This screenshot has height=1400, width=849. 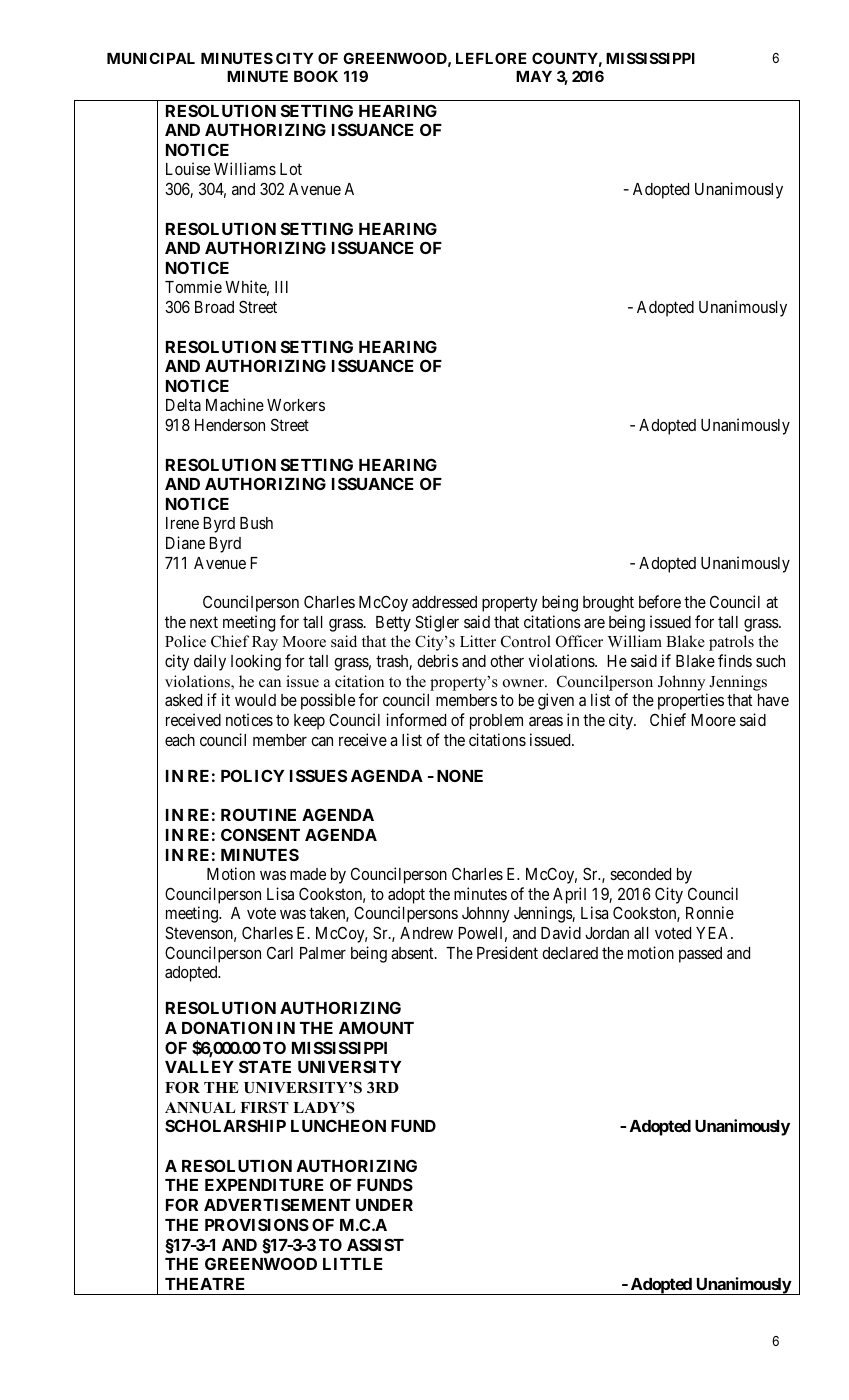 I want to click on ASSIST, so click(x=375, y=1244).
